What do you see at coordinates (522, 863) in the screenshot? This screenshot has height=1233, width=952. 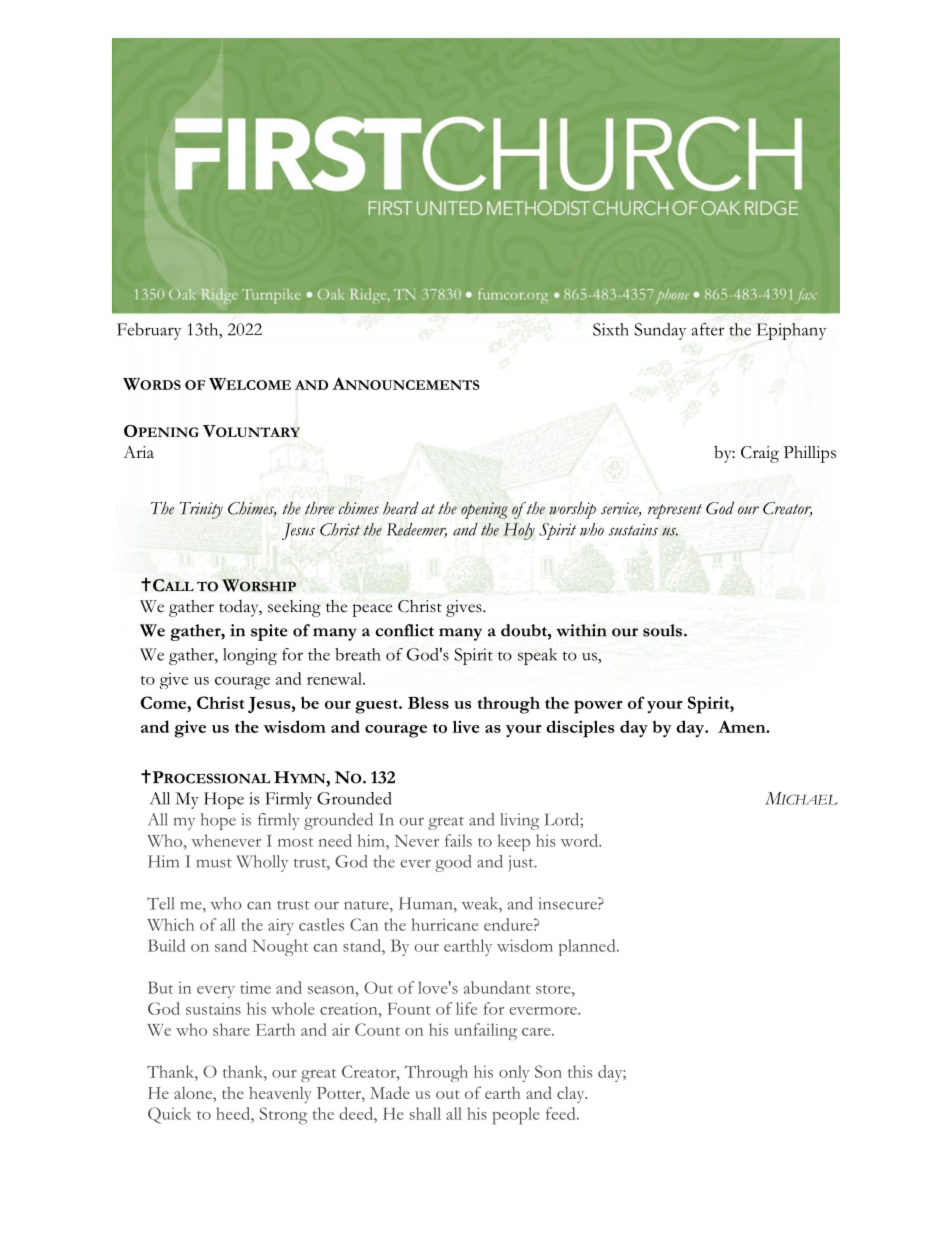 I see `just` at bounding box center [522, 863].
